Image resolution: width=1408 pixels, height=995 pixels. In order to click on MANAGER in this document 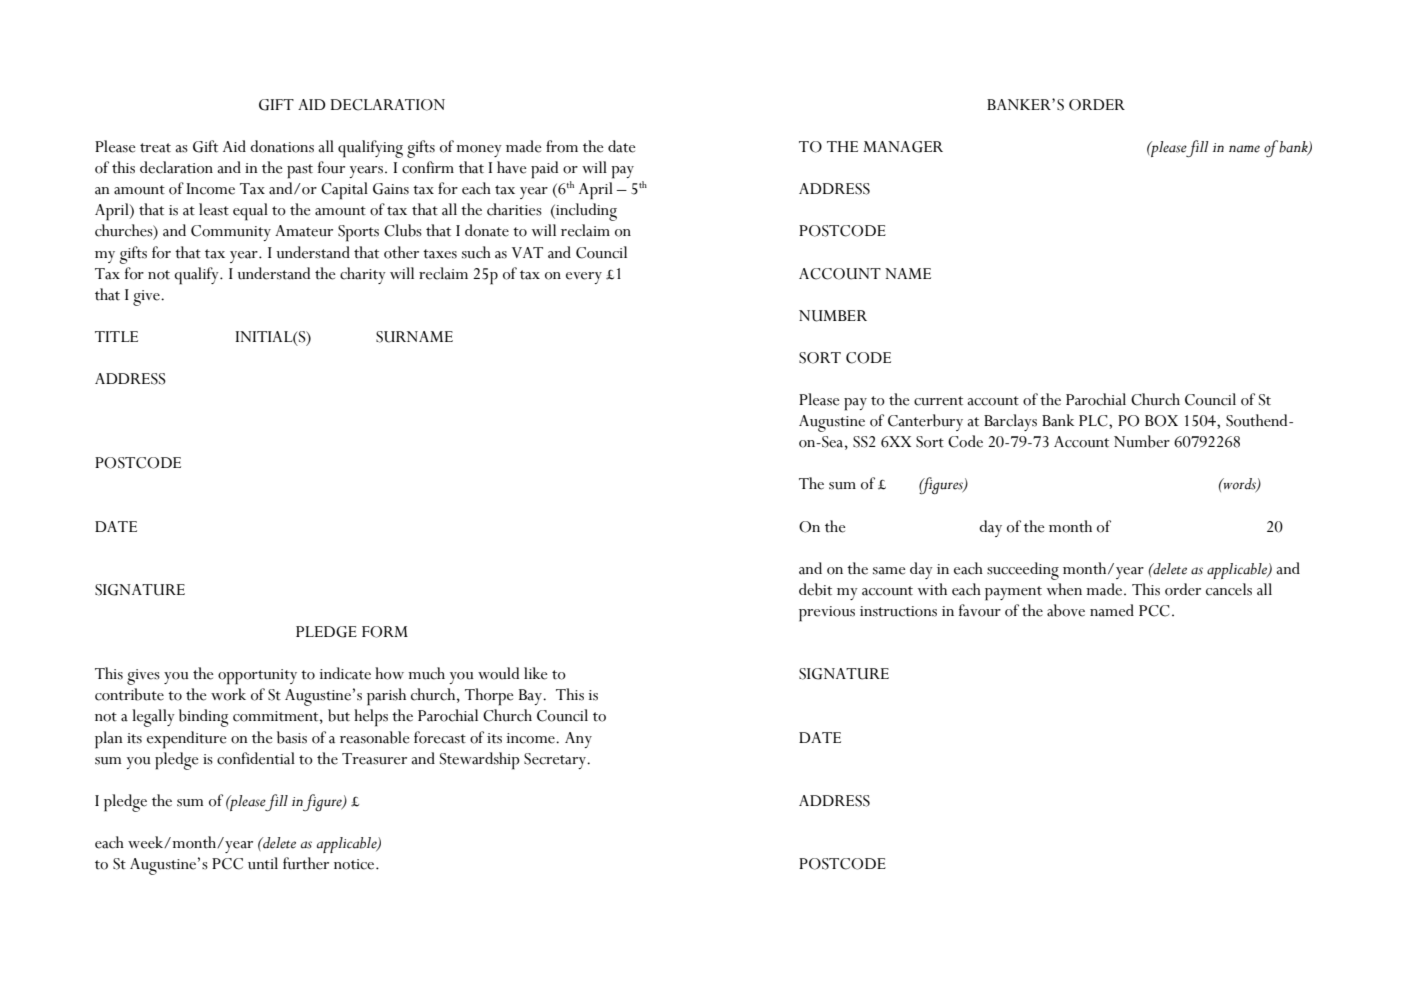, I will do `click(903, 147)`.
